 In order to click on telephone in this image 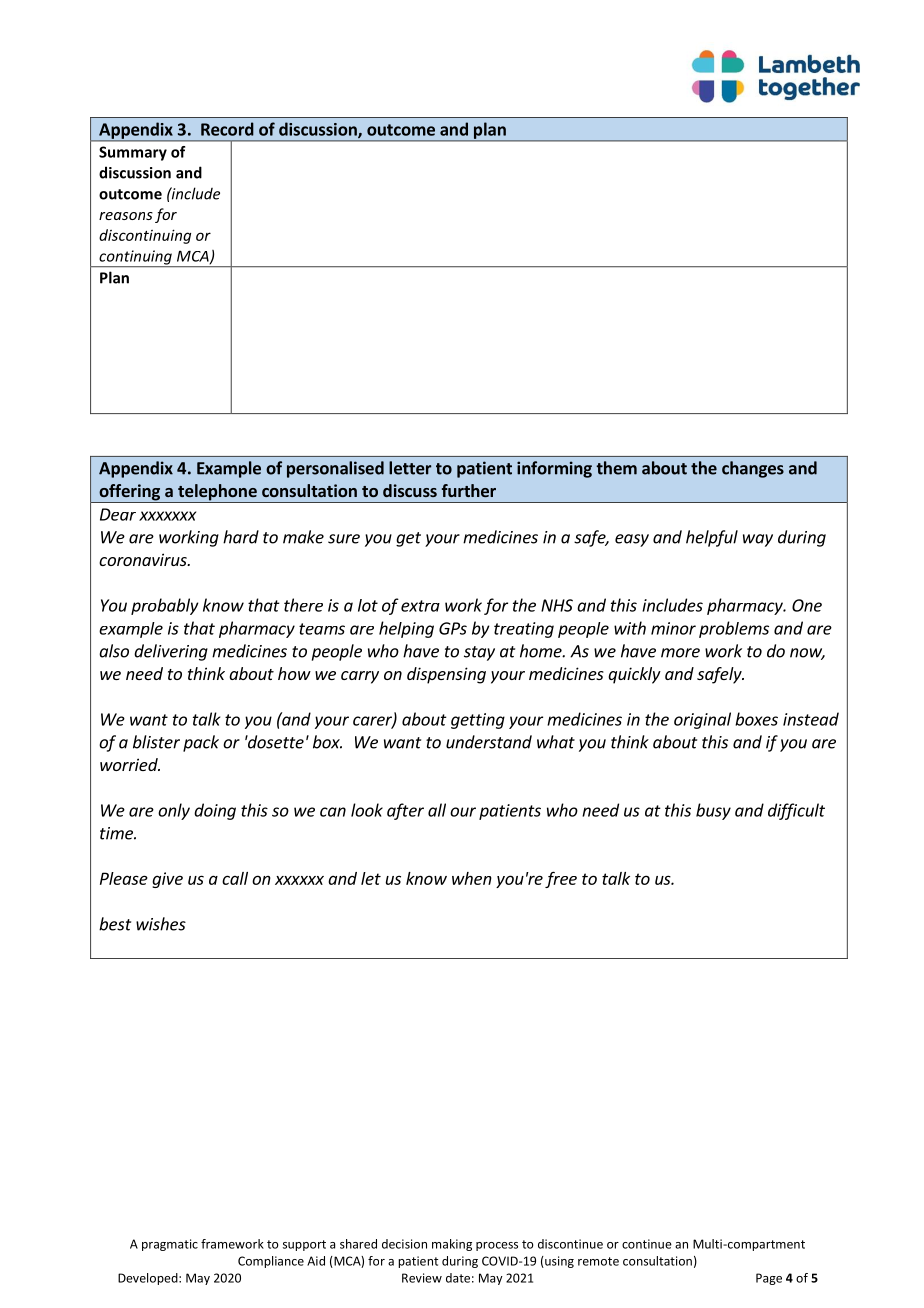, I will do `click(217, 493)`.
